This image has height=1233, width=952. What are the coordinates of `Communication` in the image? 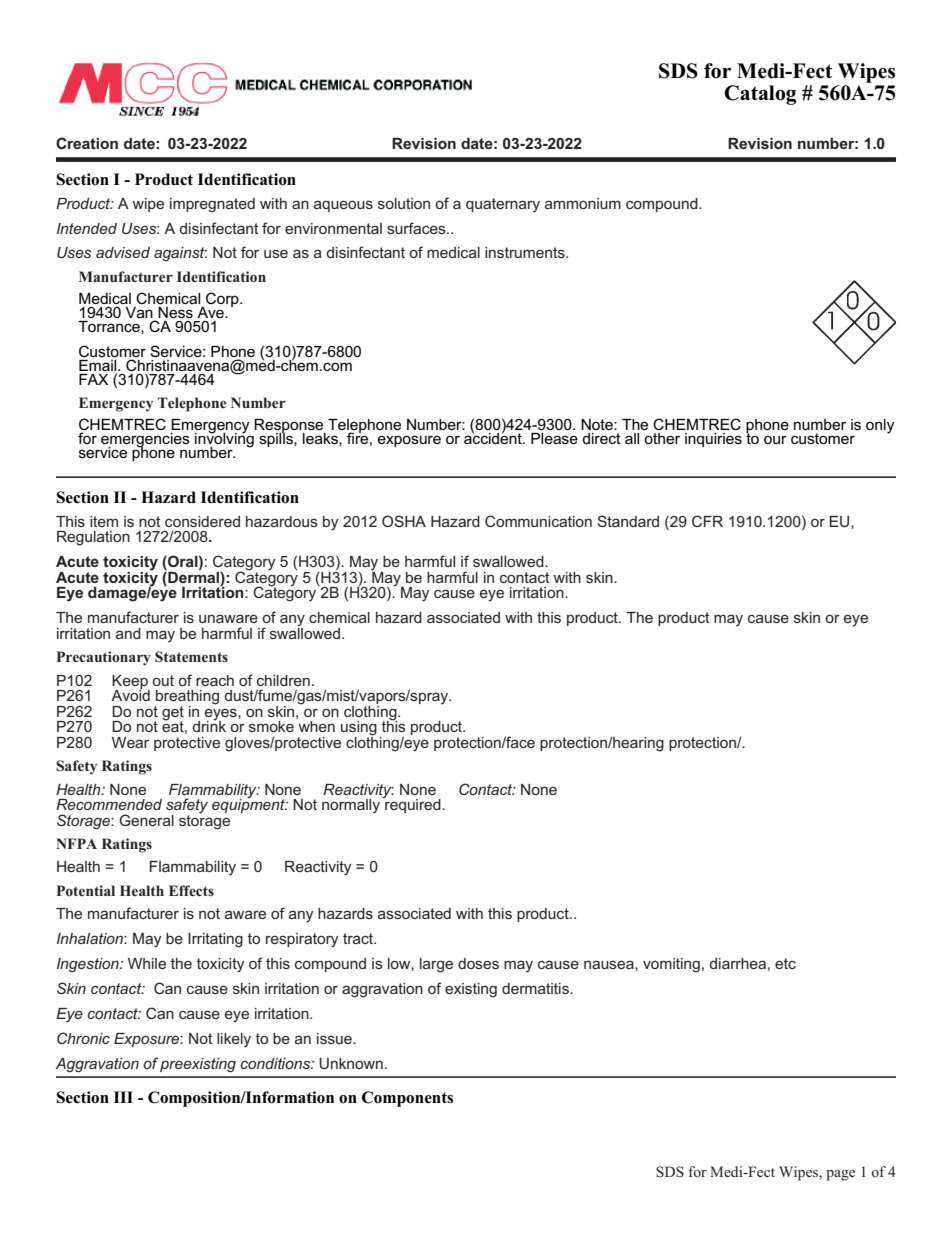 It's located at (538, 521).
